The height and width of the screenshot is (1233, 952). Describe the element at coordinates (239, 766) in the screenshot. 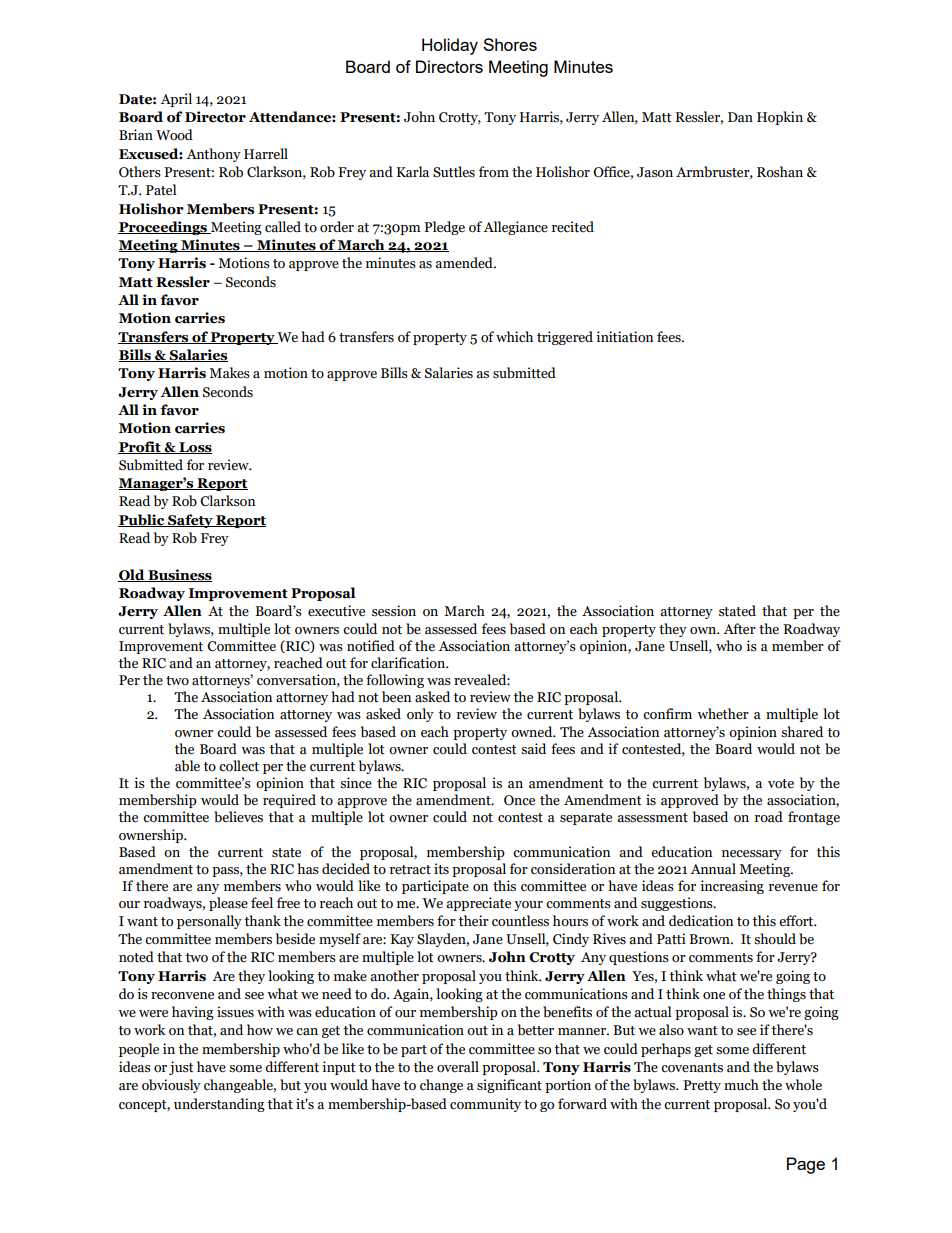

I see `collect` at that location.
